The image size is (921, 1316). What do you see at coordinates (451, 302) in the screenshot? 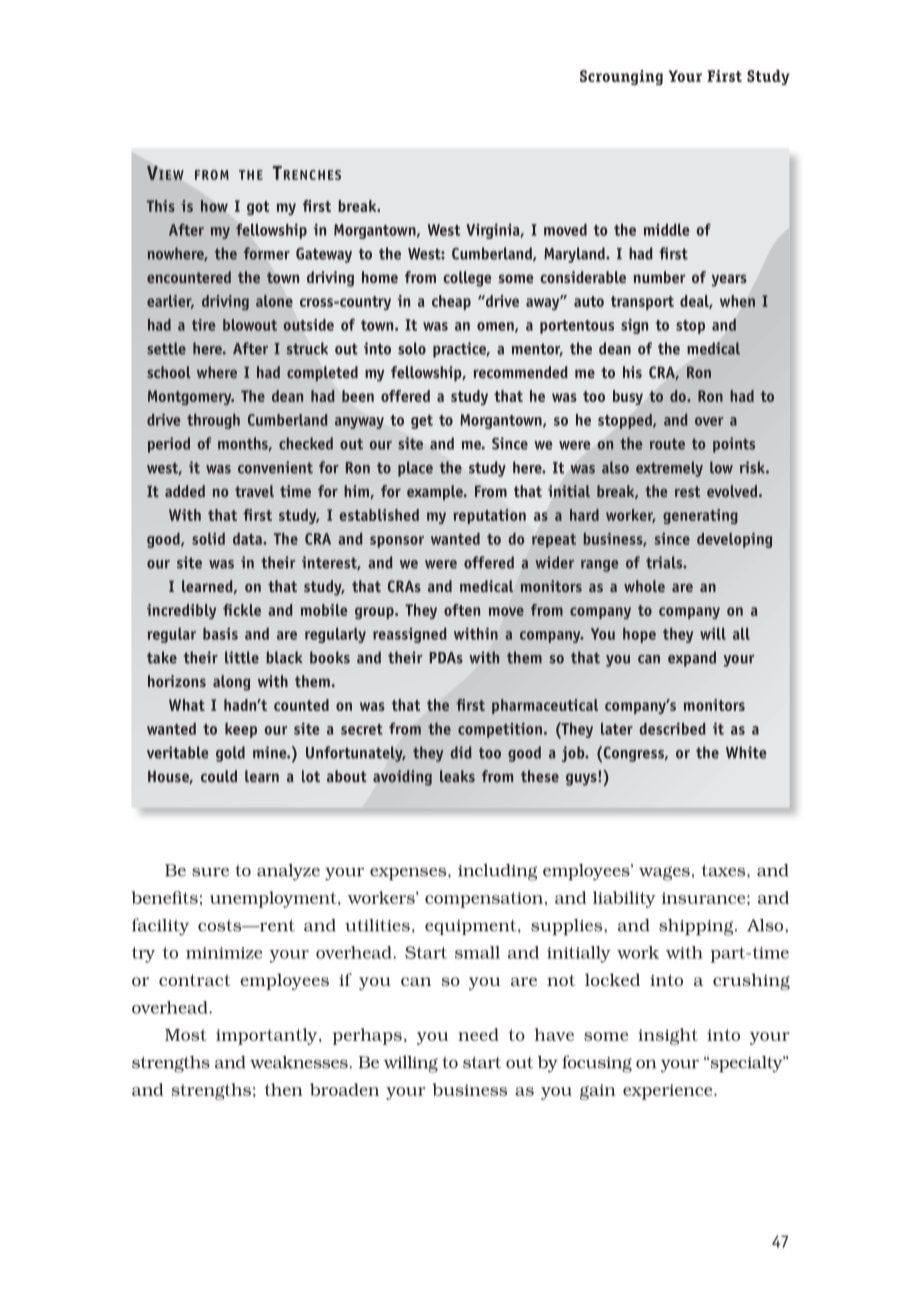
I see `cheap` at bounding box center [451, 302].
